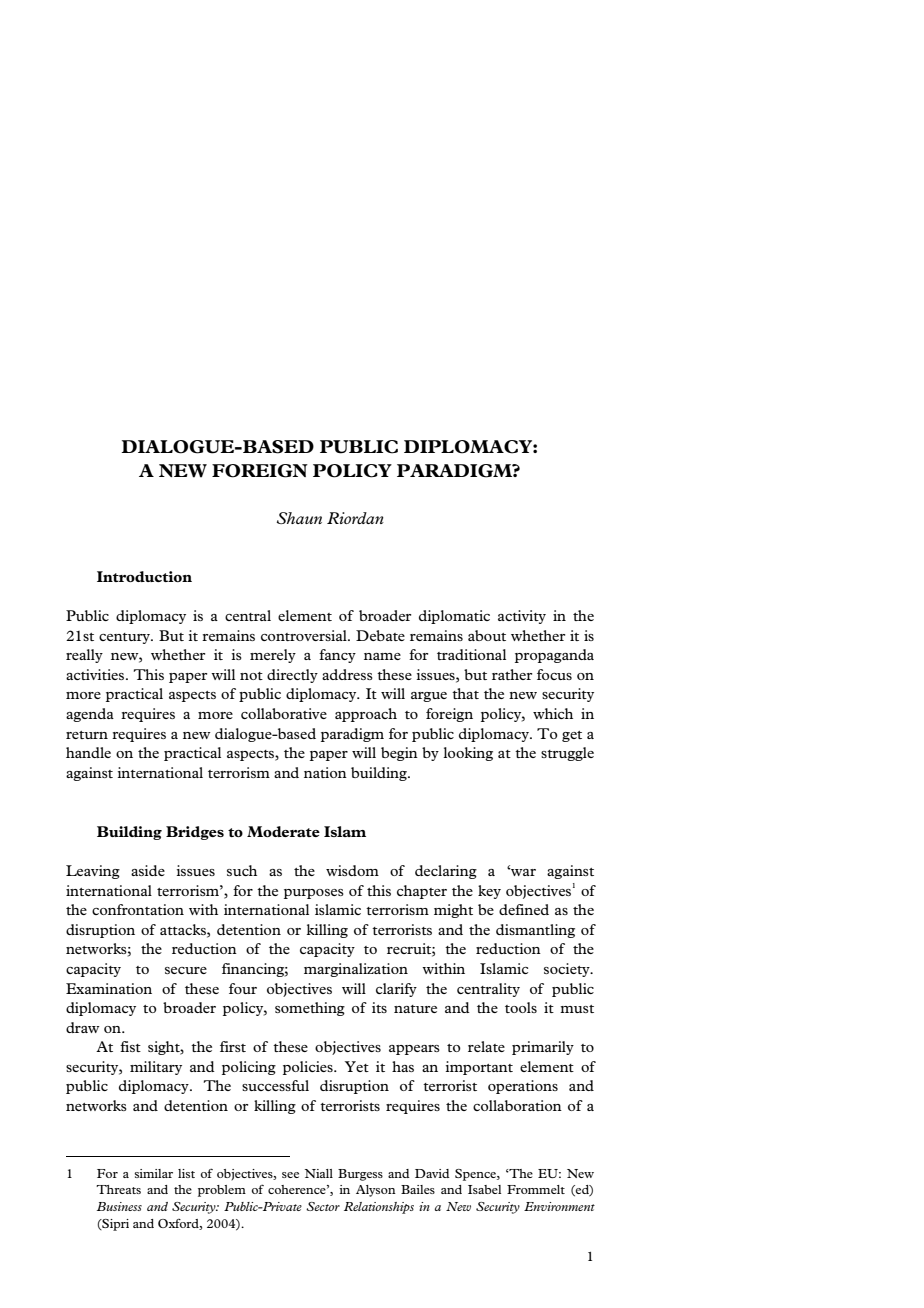  What do you see at coordinates (310, 1009) in the screenshot?
I see `something` at bounding box center [310, 1009].
